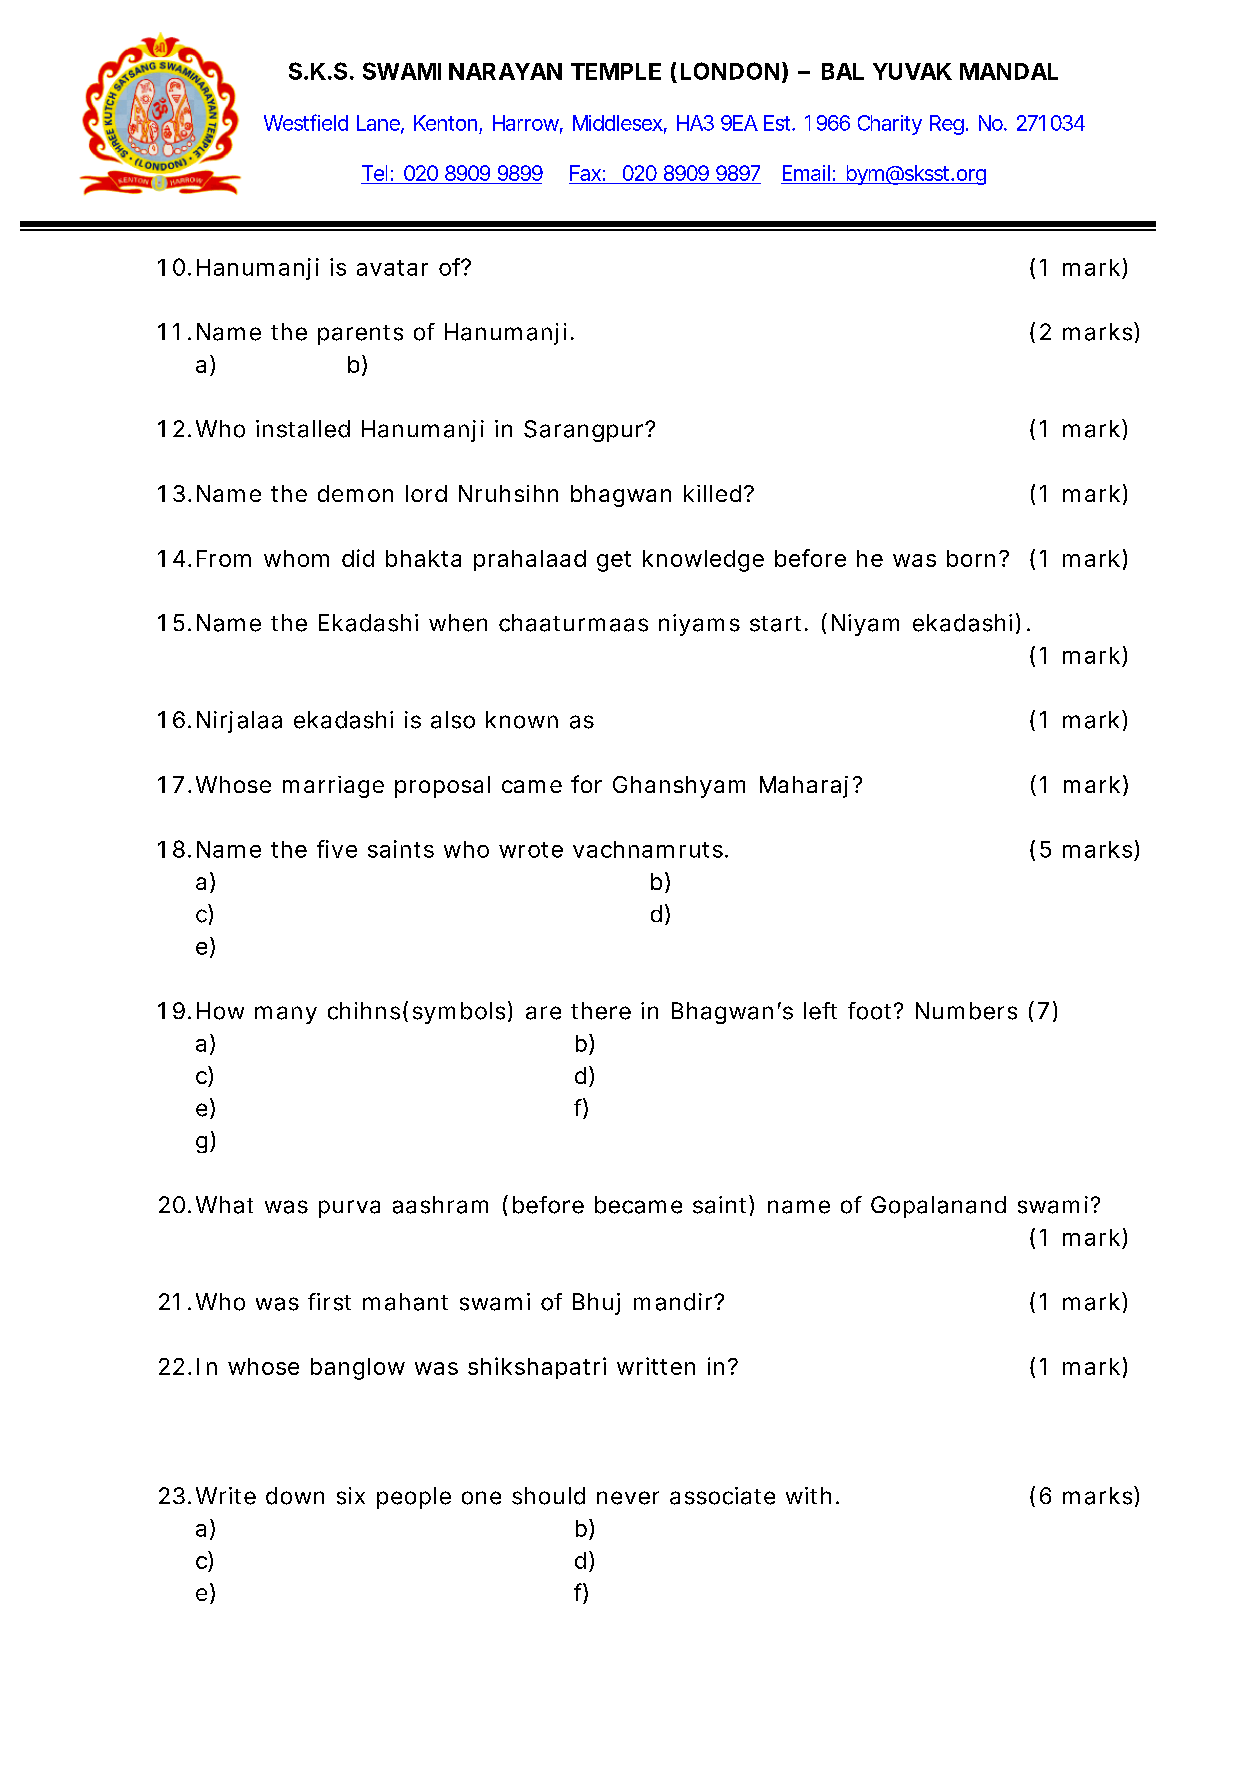 Image resolution: width=1252 pixels, height=1771 pixels. What do you see at coordinates (374, 173) in the document?
I see `Tel` at bounding box center [374, 173].
